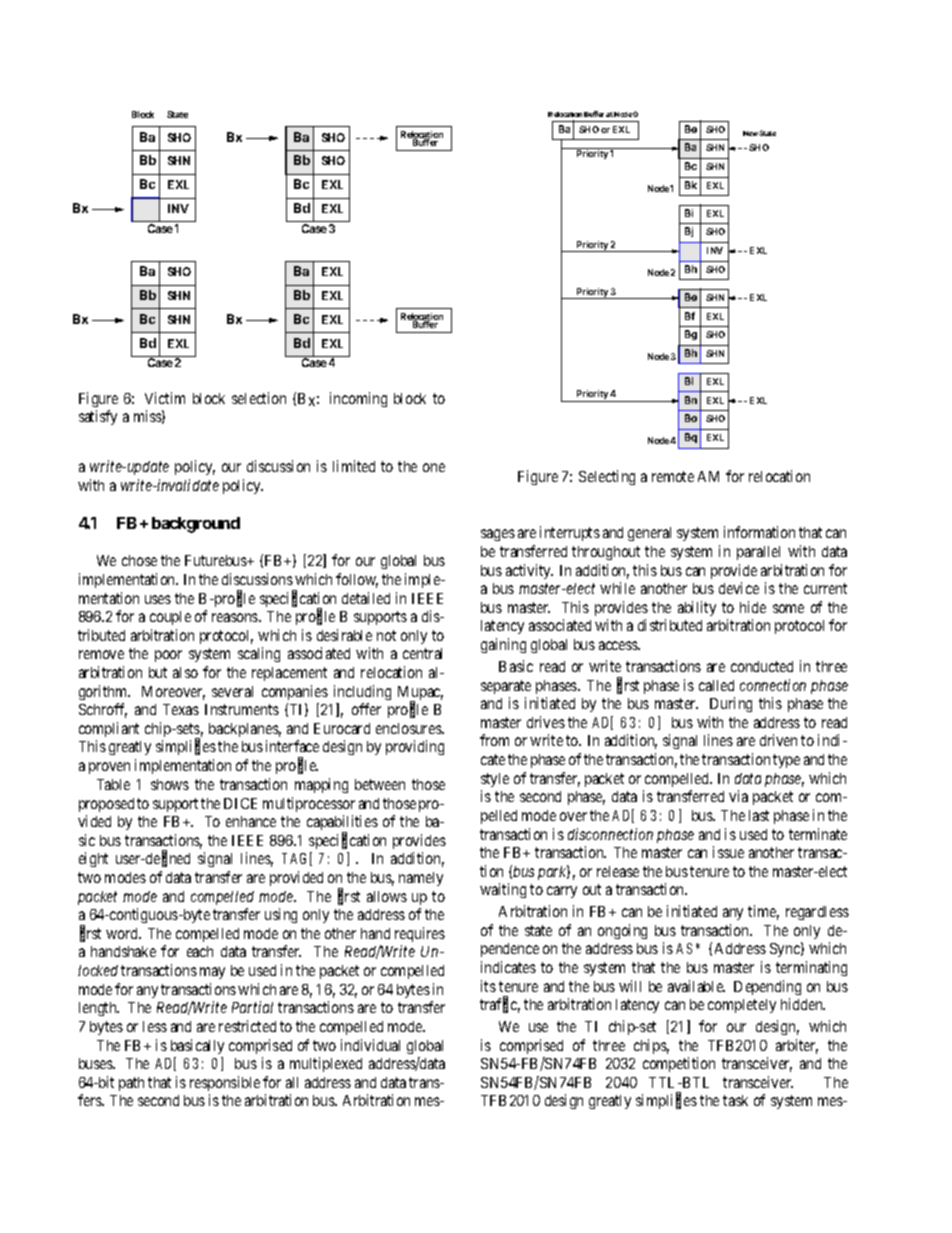  What do you see at coordinates (495, 780) in the screenshot?
I see `style` at bounding box center [495, 780].
